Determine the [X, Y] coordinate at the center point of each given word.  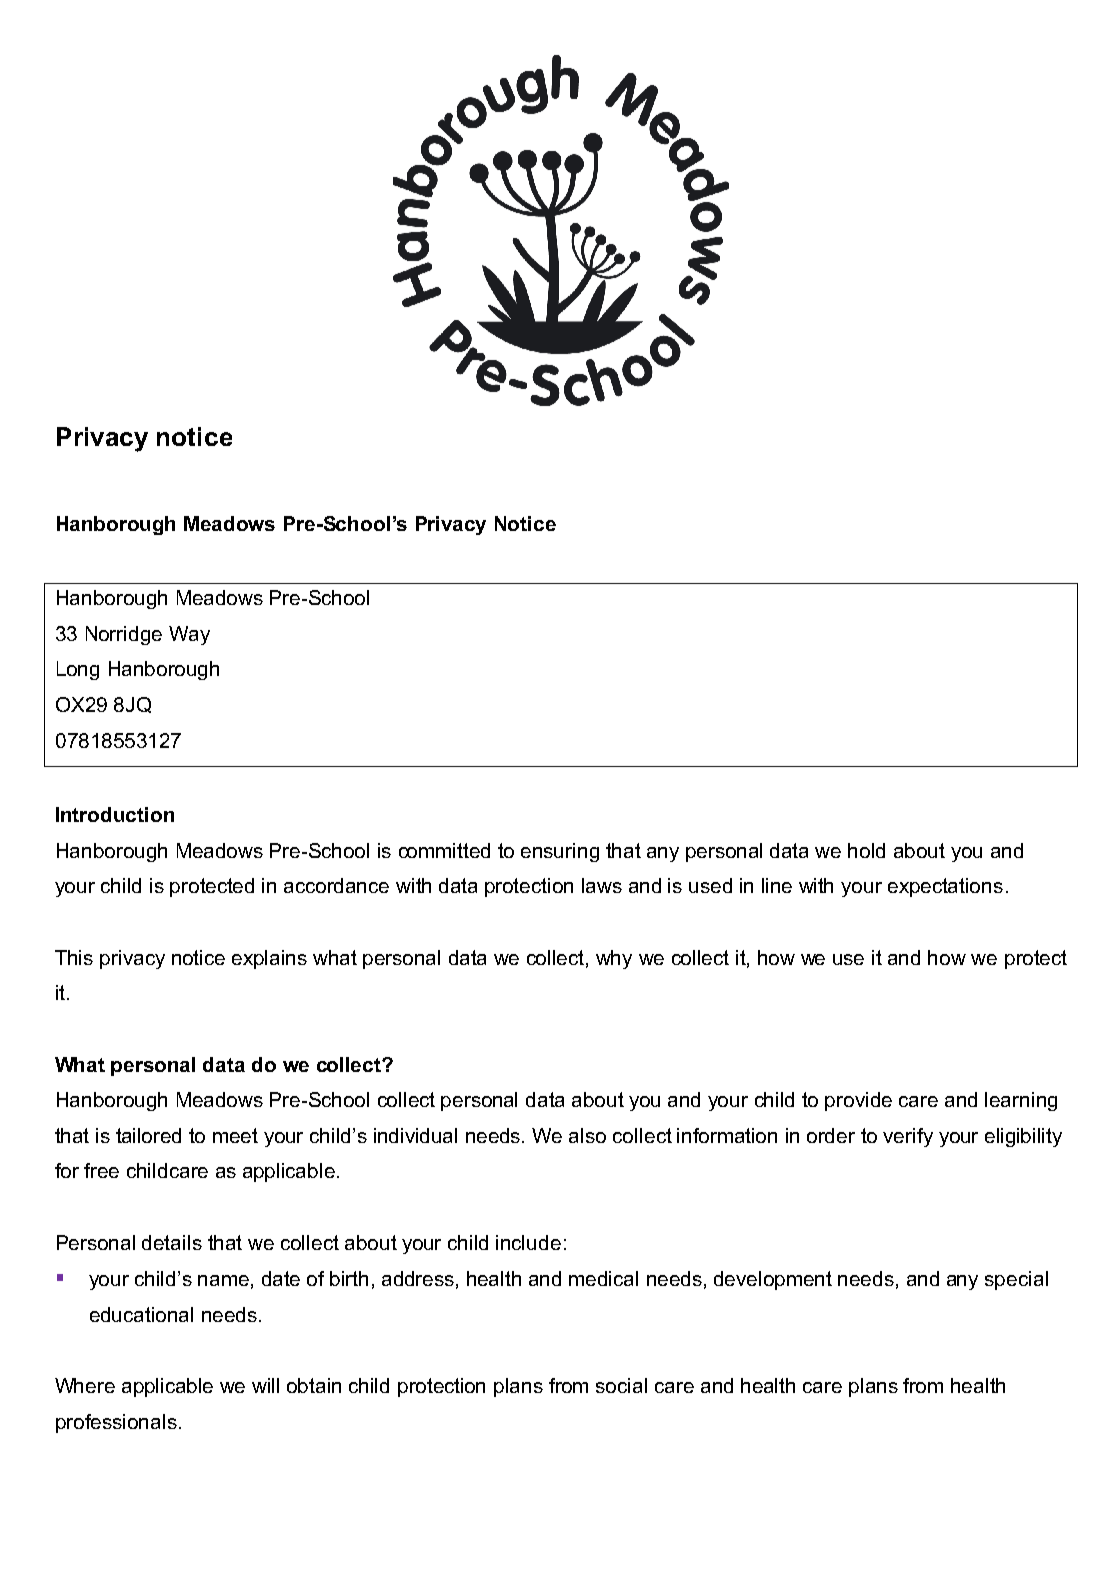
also [587, 1135]
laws [602, 885]
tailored [148, 1135]
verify [908, 1137]
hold [866, 850]
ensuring [560, 852]
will [265, 1385]
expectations [945, 887]
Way [189, 635]
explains [269, 959]
